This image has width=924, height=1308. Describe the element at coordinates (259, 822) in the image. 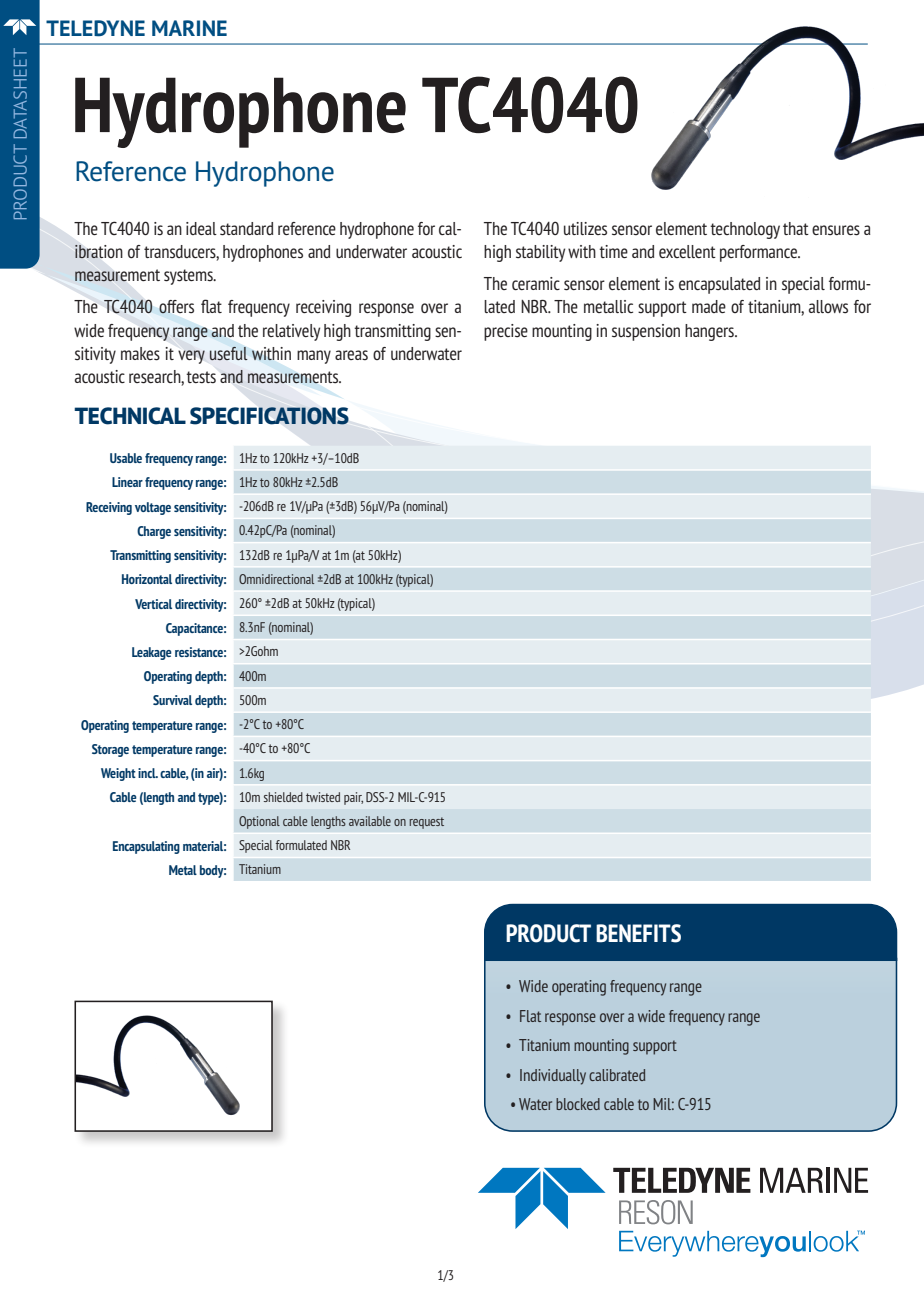

I see `Optional` at that location.
